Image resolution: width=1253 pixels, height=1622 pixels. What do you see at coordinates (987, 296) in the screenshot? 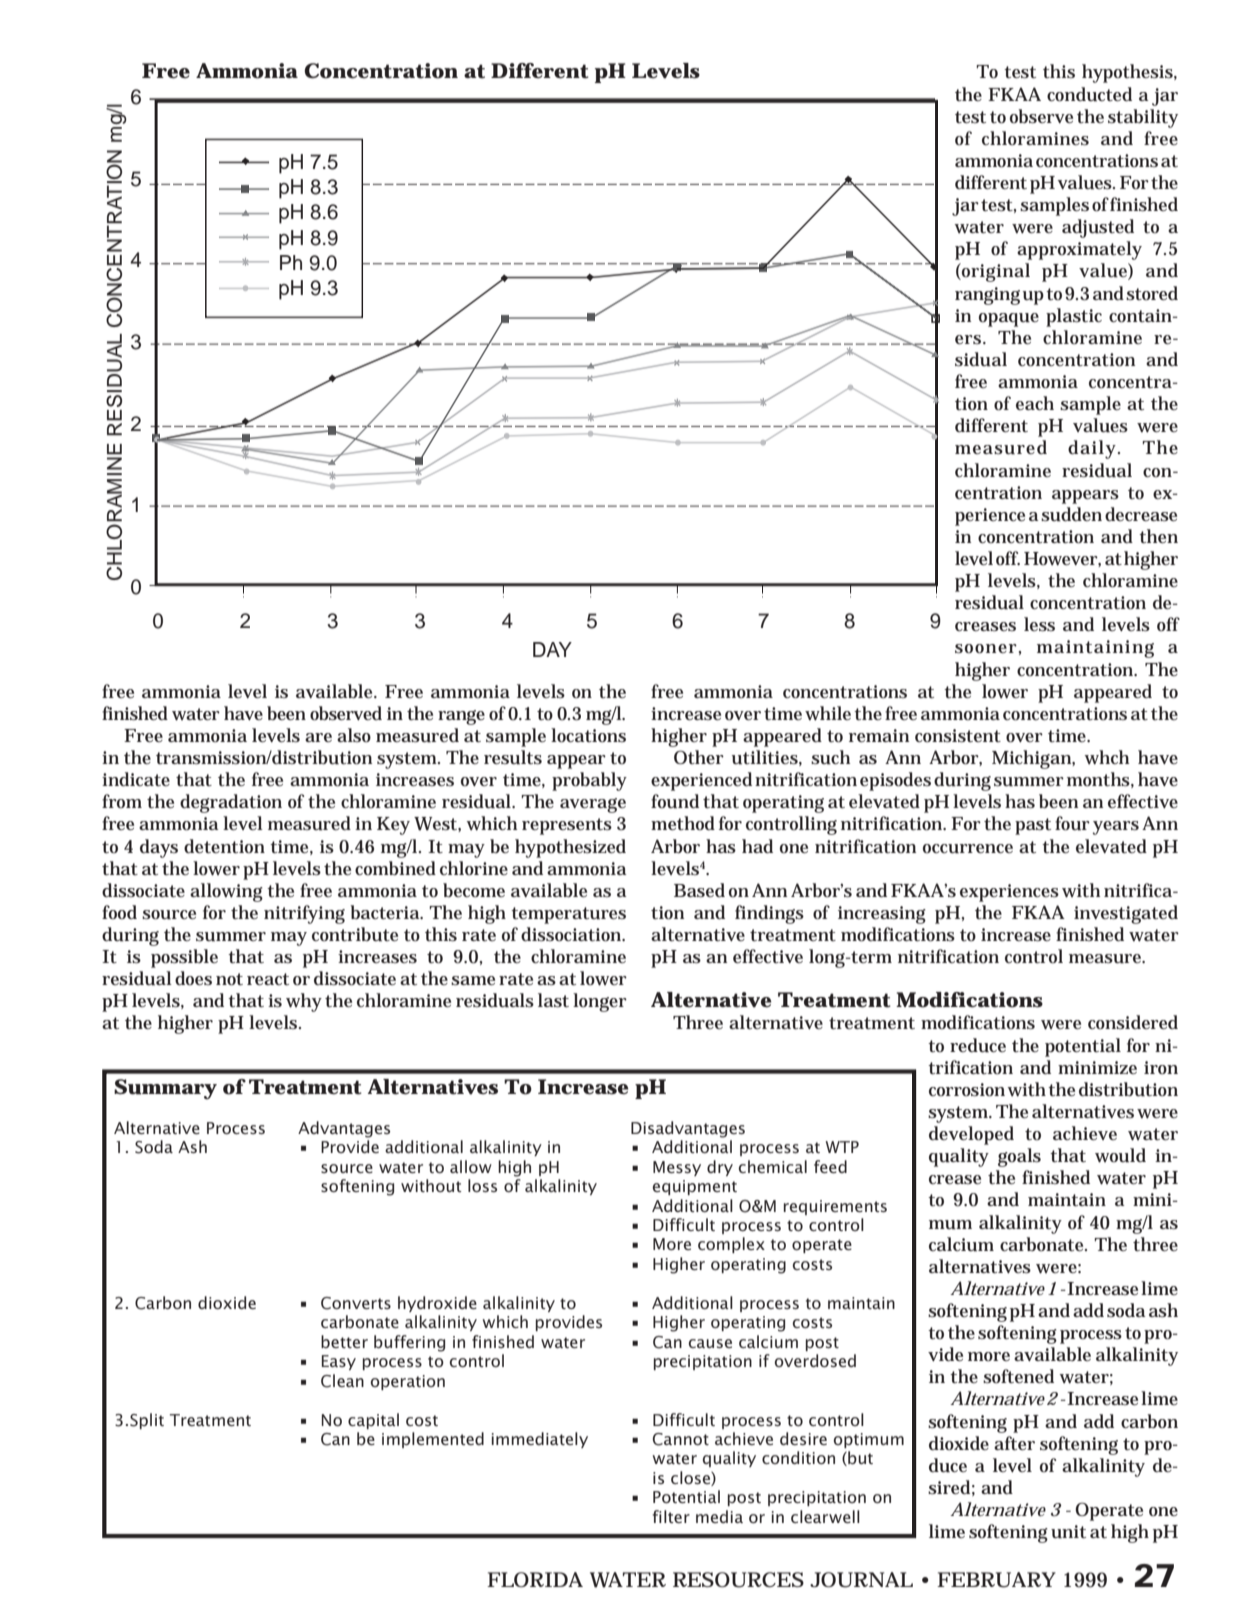
I see `ranging` at bounding box center [987, 296].
